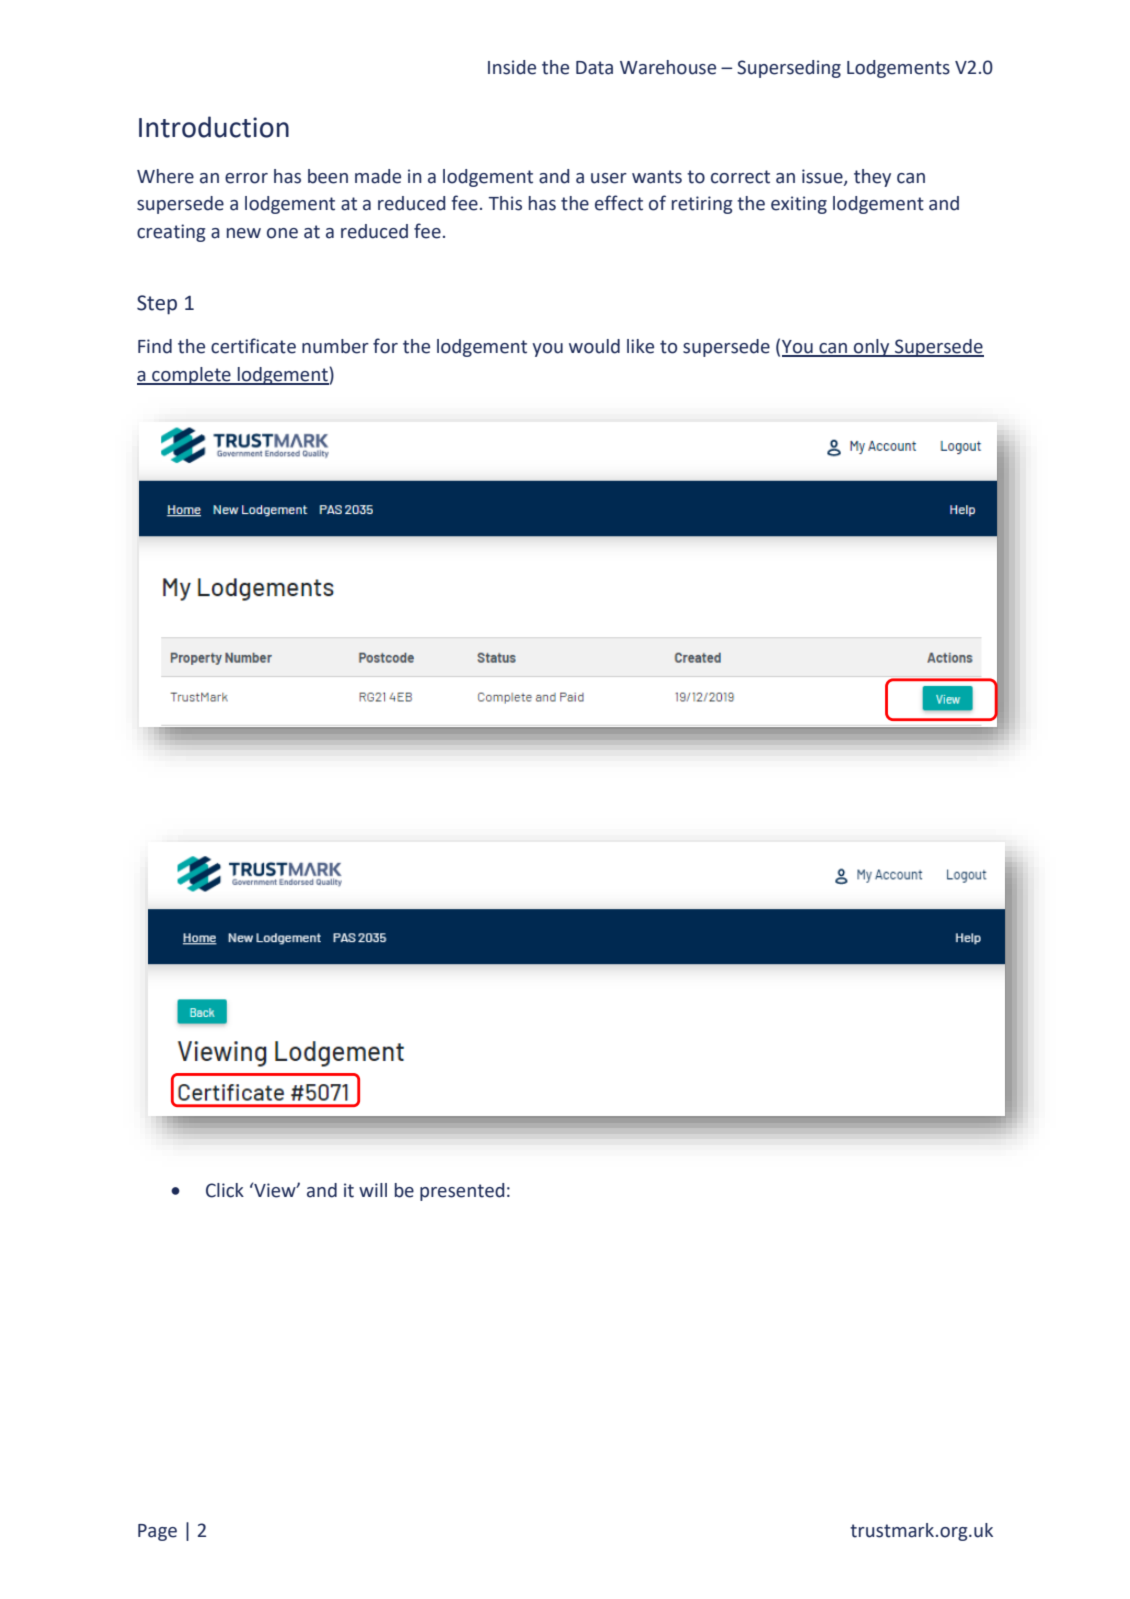 The width and height of the screenshot is (1130, 1599). I want to click on like, so click(640, 346).
